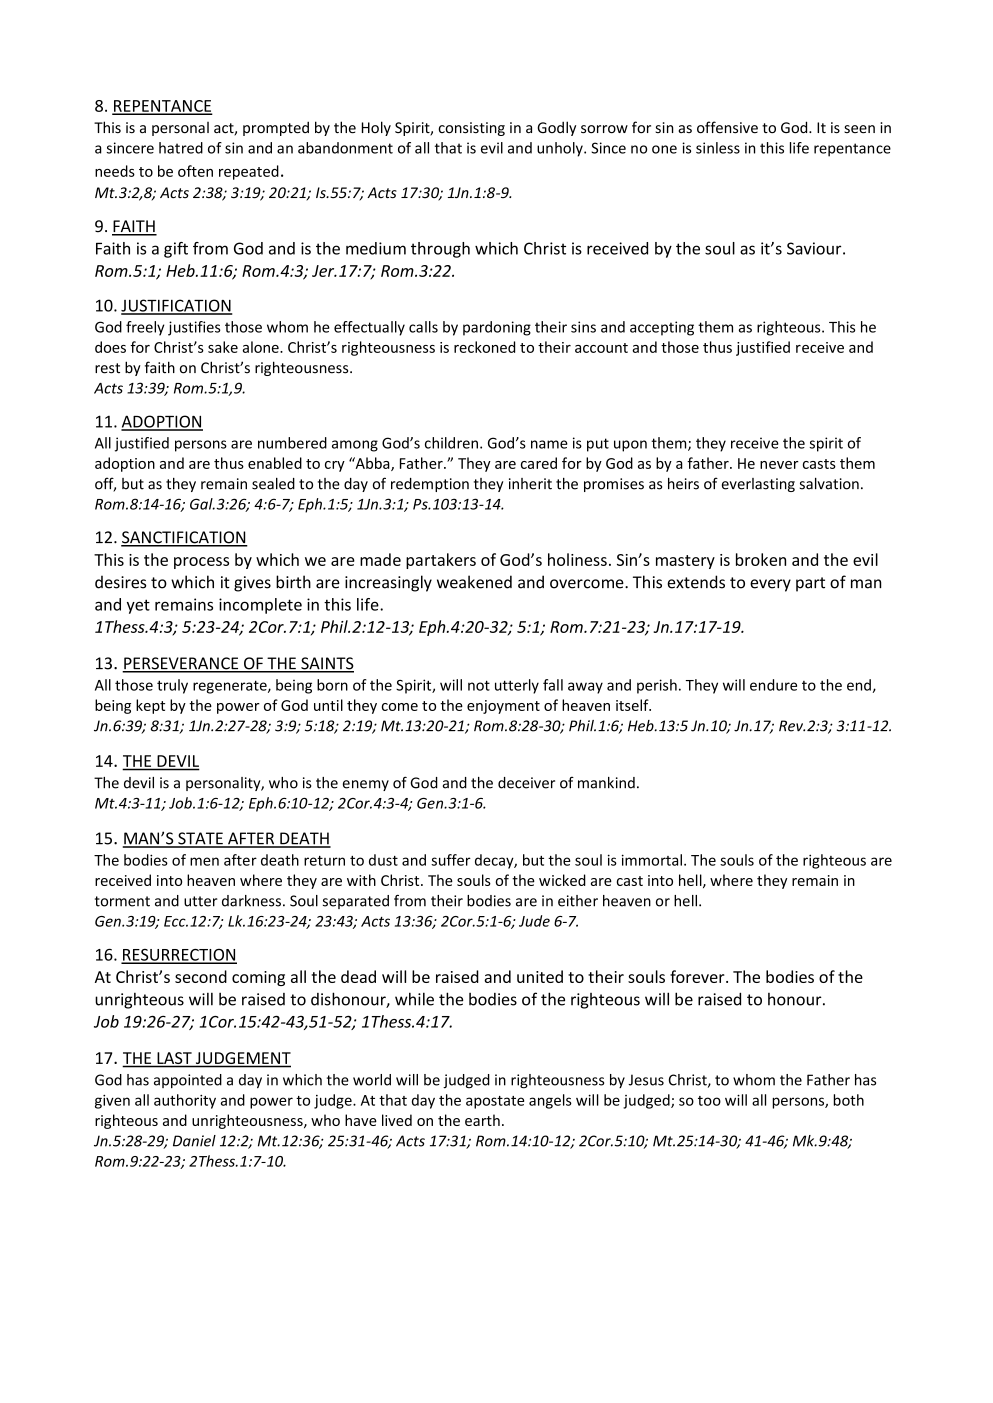  Describe the element at coordinates (770, 585) in the screenshot. I see `every` at that location.
